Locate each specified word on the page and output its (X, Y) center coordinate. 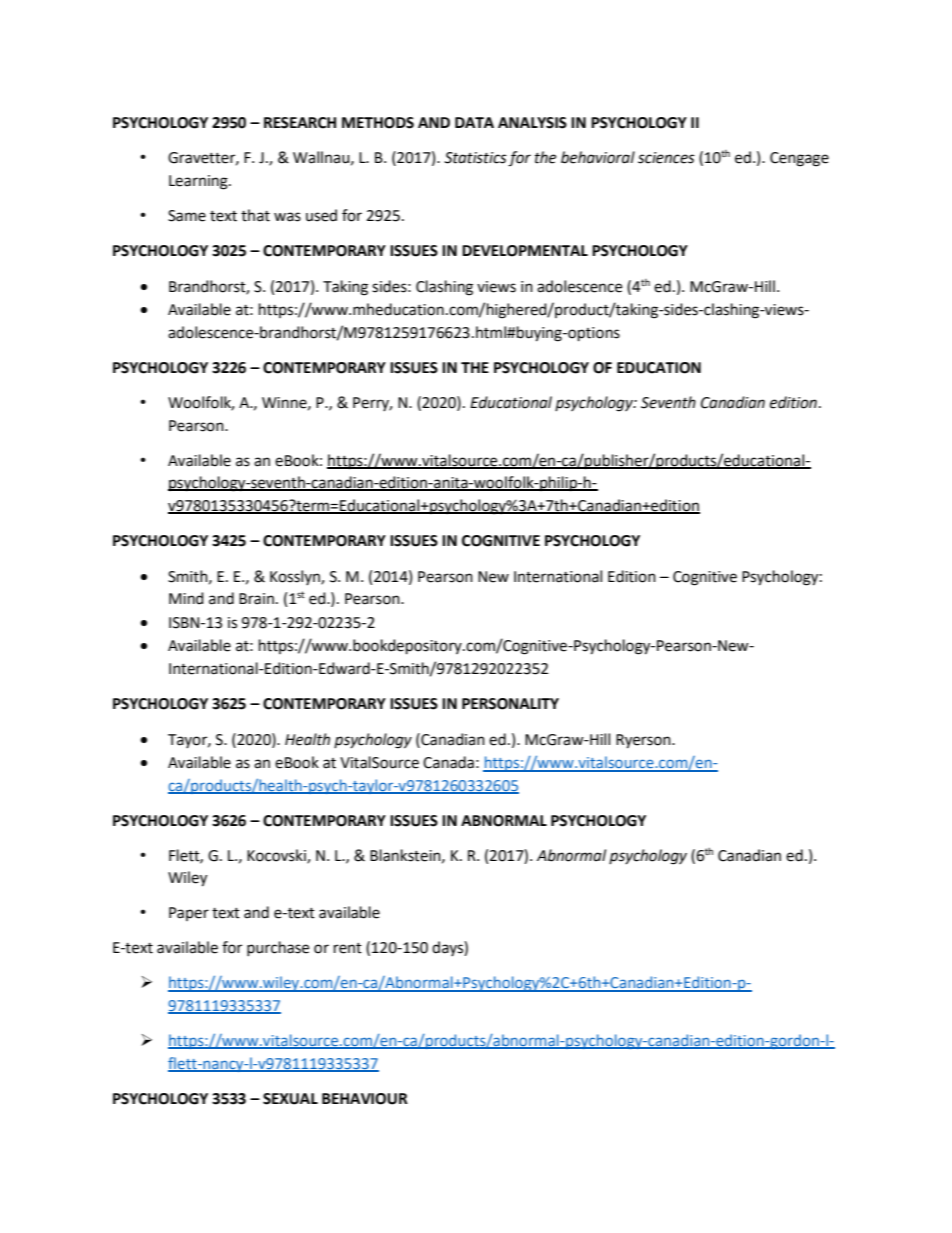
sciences (666, 158)
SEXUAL (290, 1099)
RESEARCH (300, 123)
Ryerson (644, 741)
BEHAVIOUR (365, 1099)
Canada (448, 762)
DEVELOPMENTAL (525, 251)
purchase (278, 948)
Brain (256, 599)
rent (348, 948)
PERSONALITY (510, 704)
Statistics (475, 158)
